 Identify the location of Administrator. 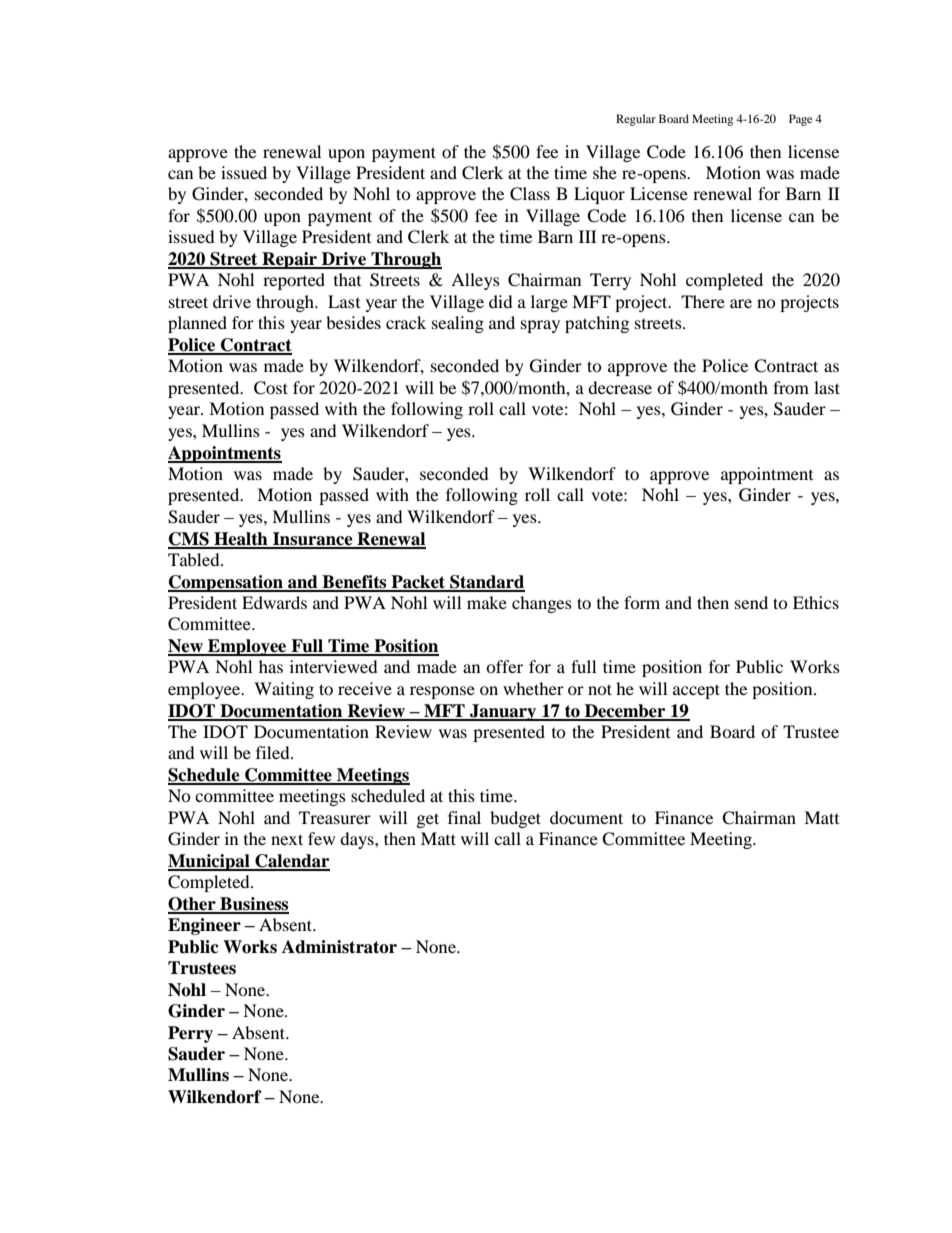
(339, 947).
